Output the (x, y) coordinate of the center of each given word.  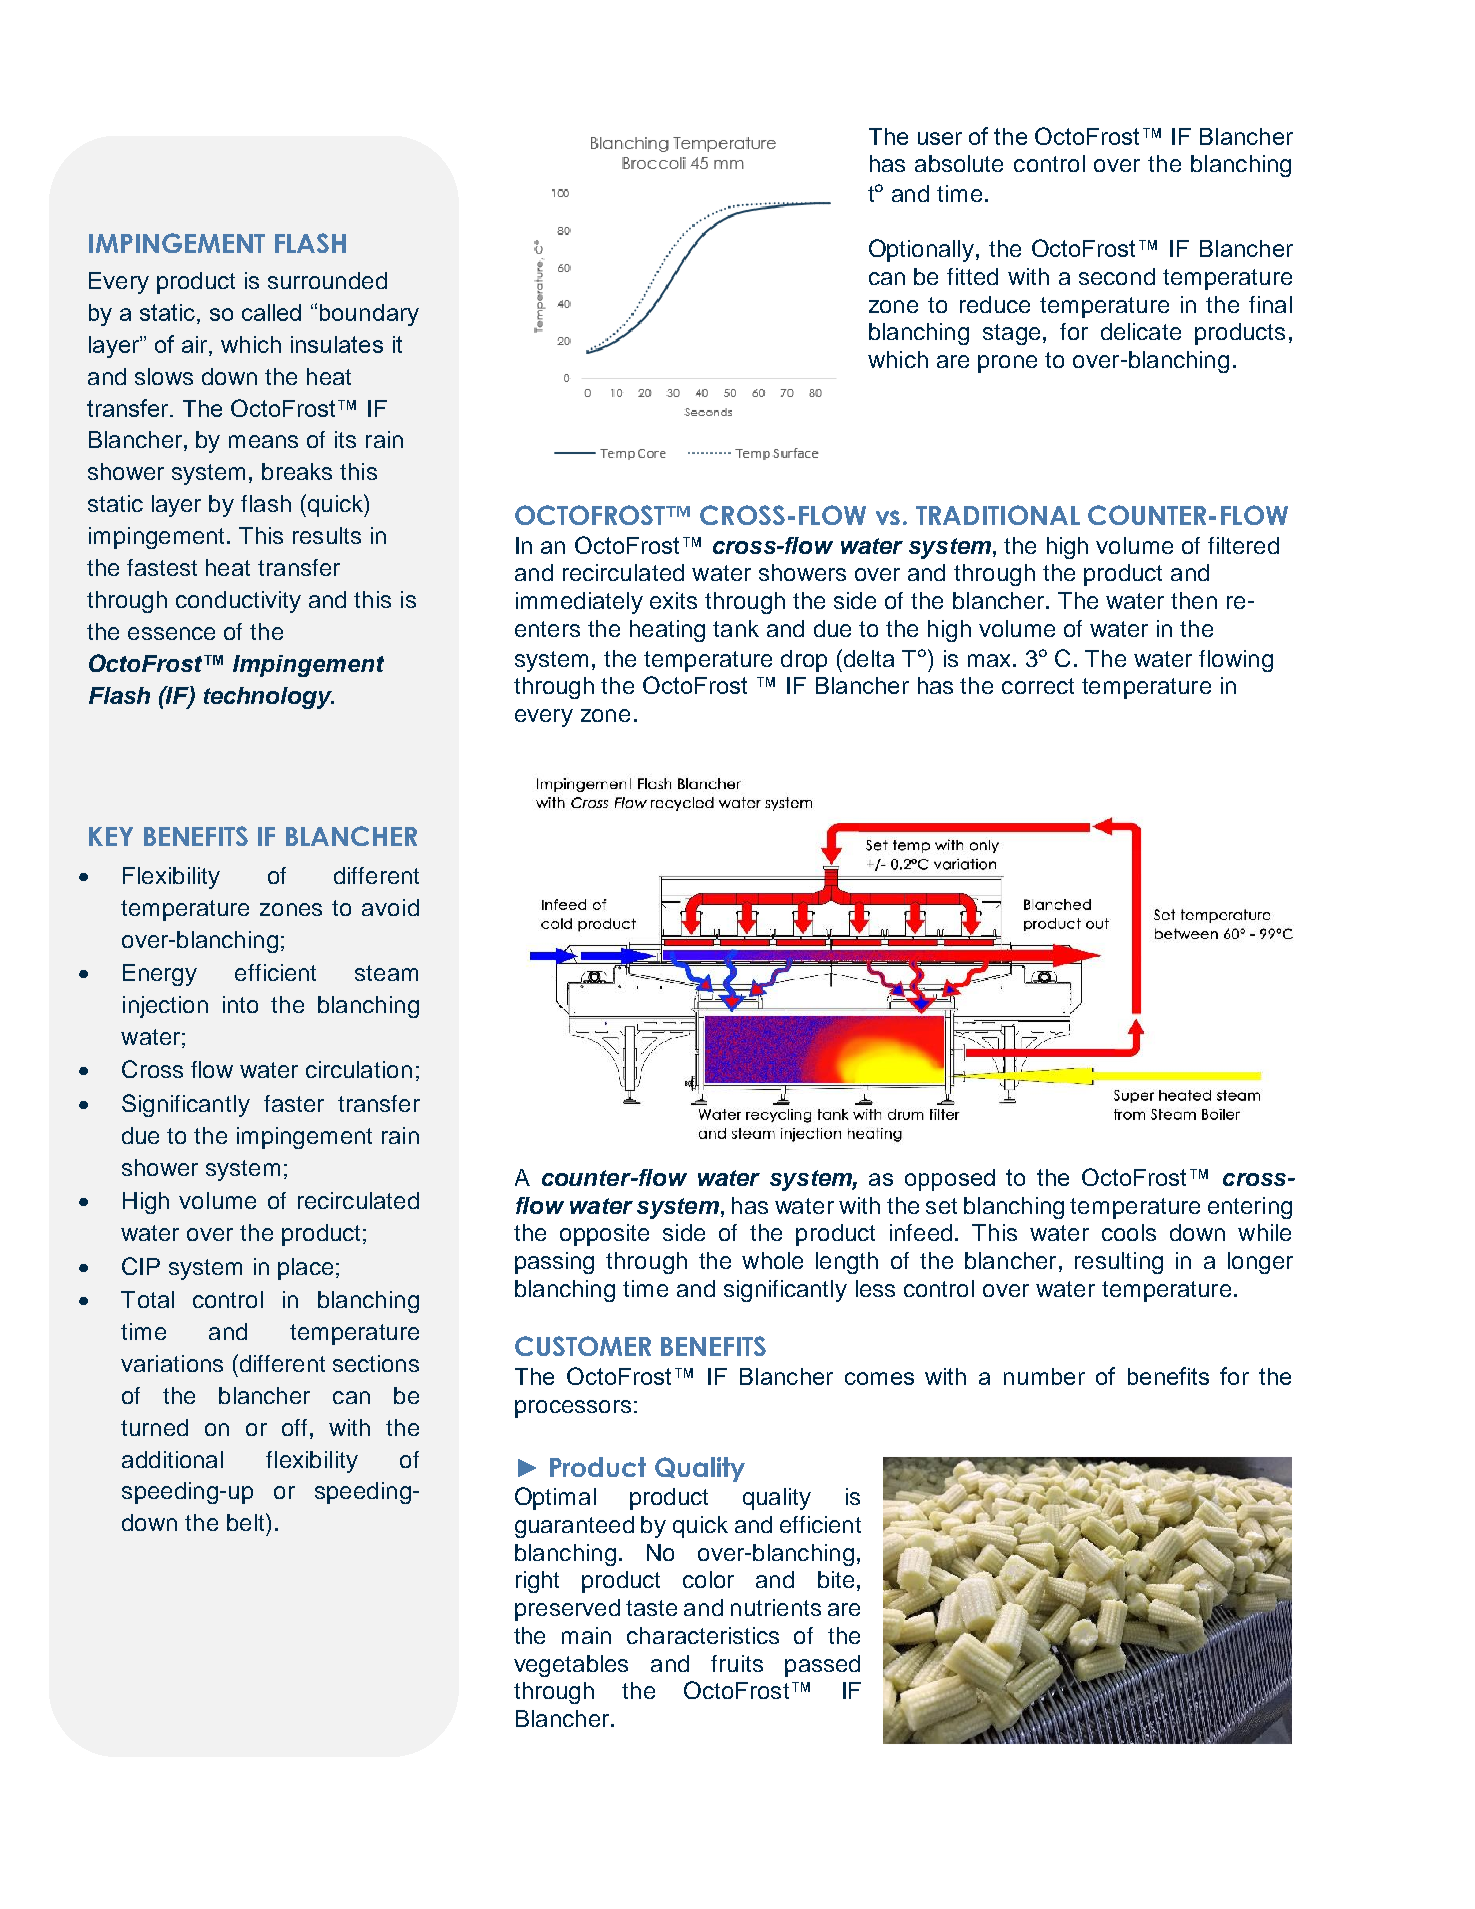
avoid (390, 907)
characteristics (703, 1635)
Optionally (923, 250)
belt (247, 1522)
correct (1038, 686)
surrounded (327, 280)
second (1117, 276)
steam (386, 973)
